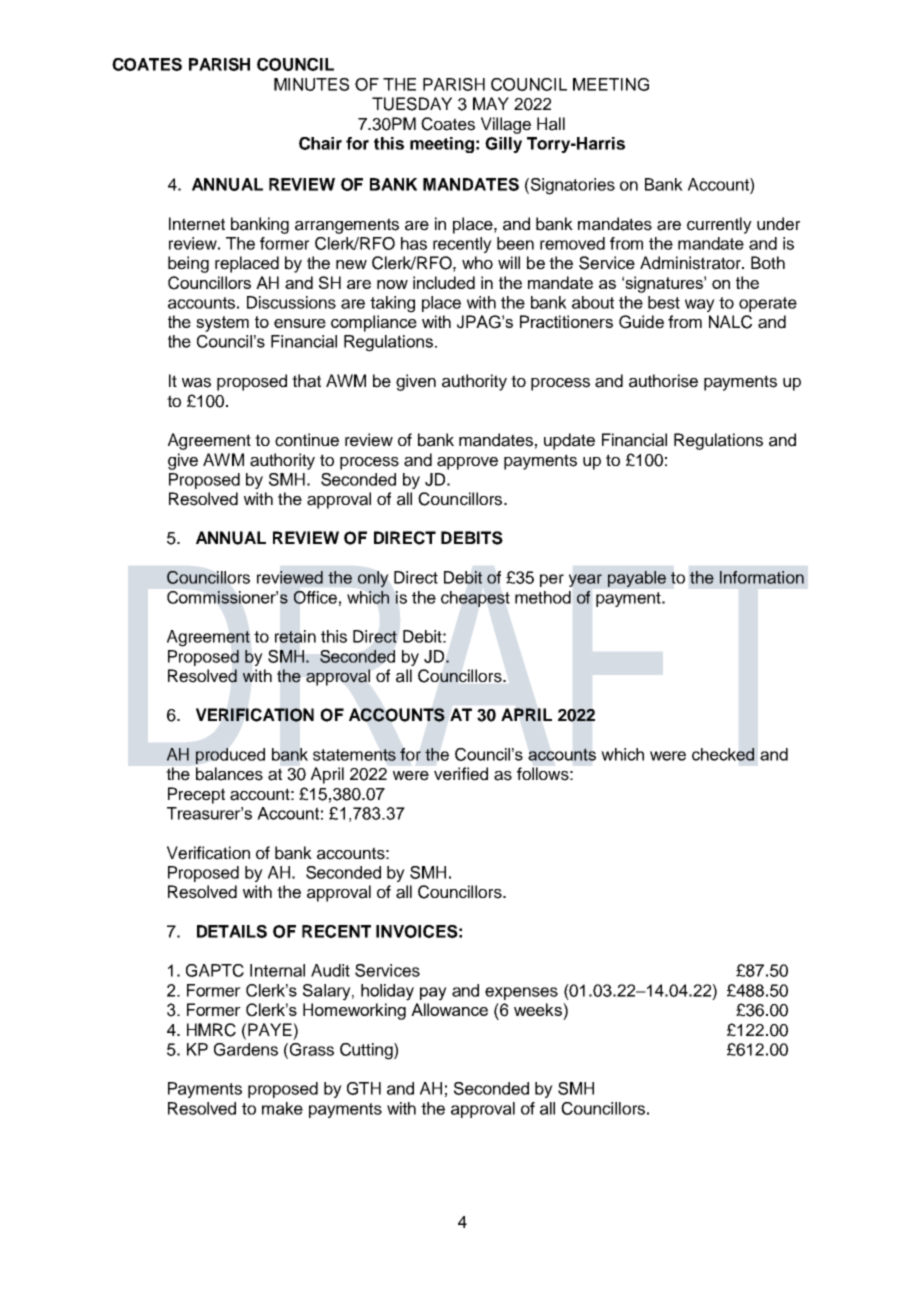  Describe the element at coordinates (539, 1009) in the document. I see `weeks` at that location.
